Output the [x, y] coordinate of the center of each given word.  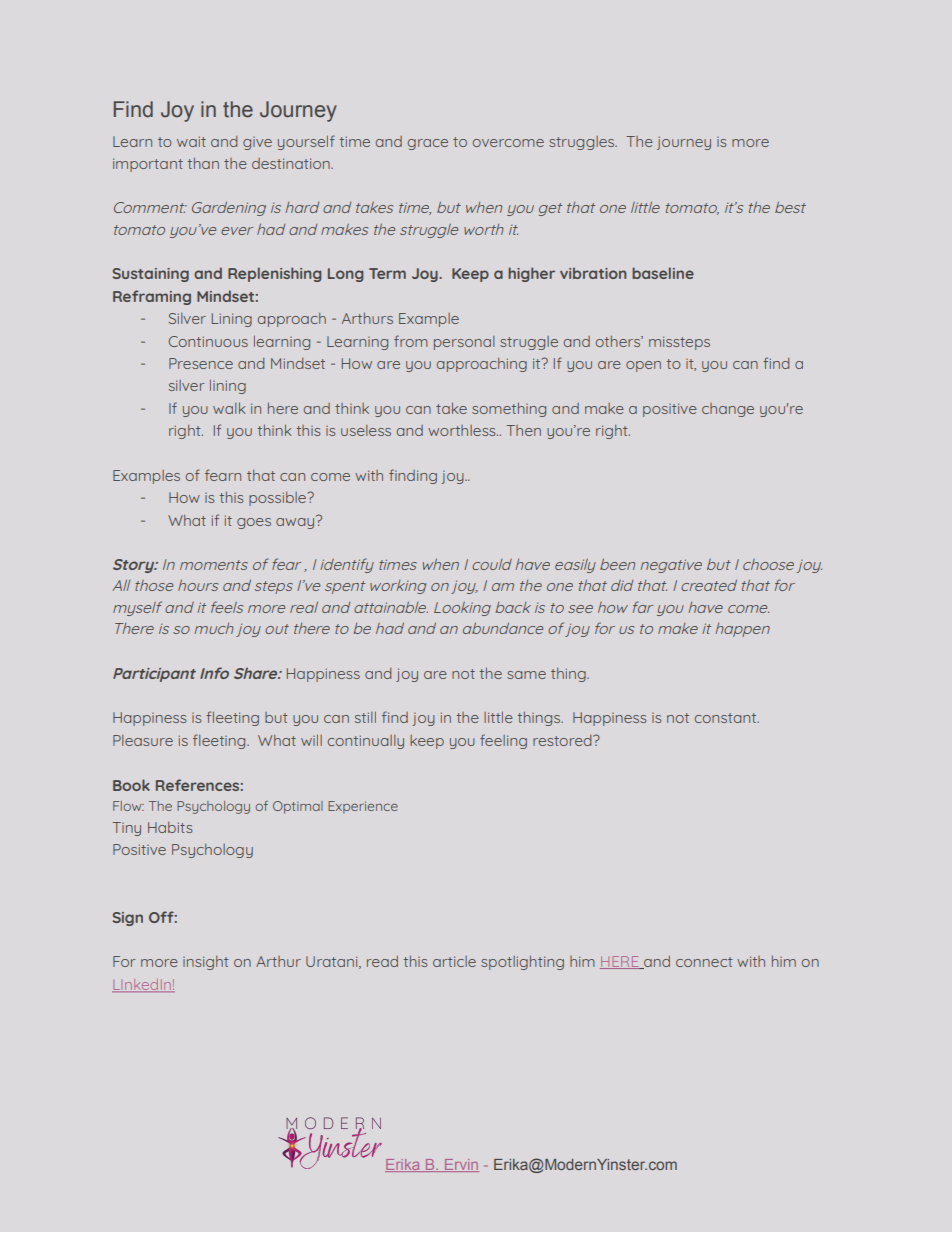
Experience [363, 807]
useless [366, 430]
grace [428, 144]
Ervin [461, 1165]
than [203, 163]
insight [206, 963]
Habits [170, 827]
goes [254, 523]
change [728, 410]
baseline [663, 273]
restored [563, 740]
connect [704, 962]
